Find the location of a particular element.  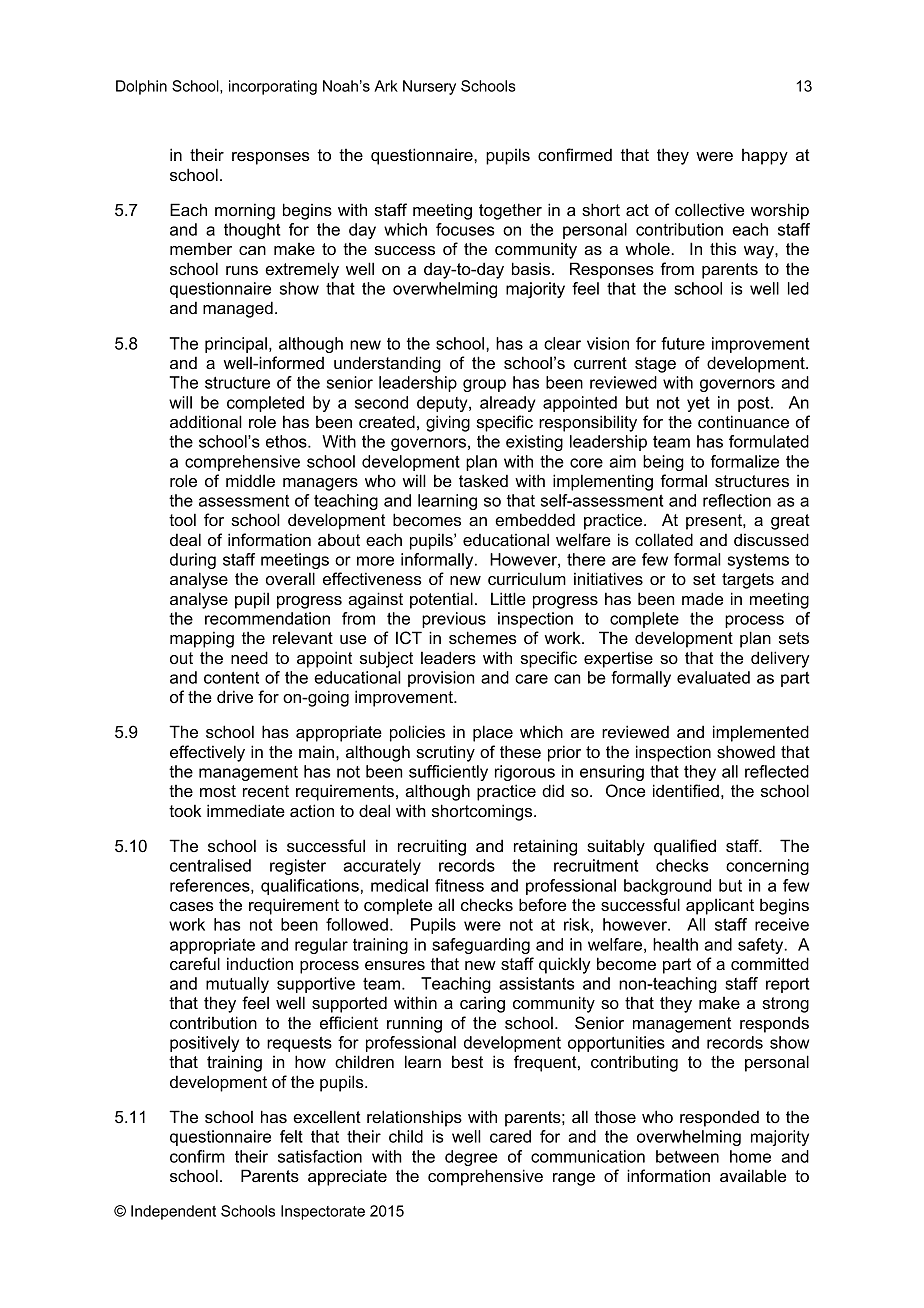

future is located at coordinates (683, 343).
